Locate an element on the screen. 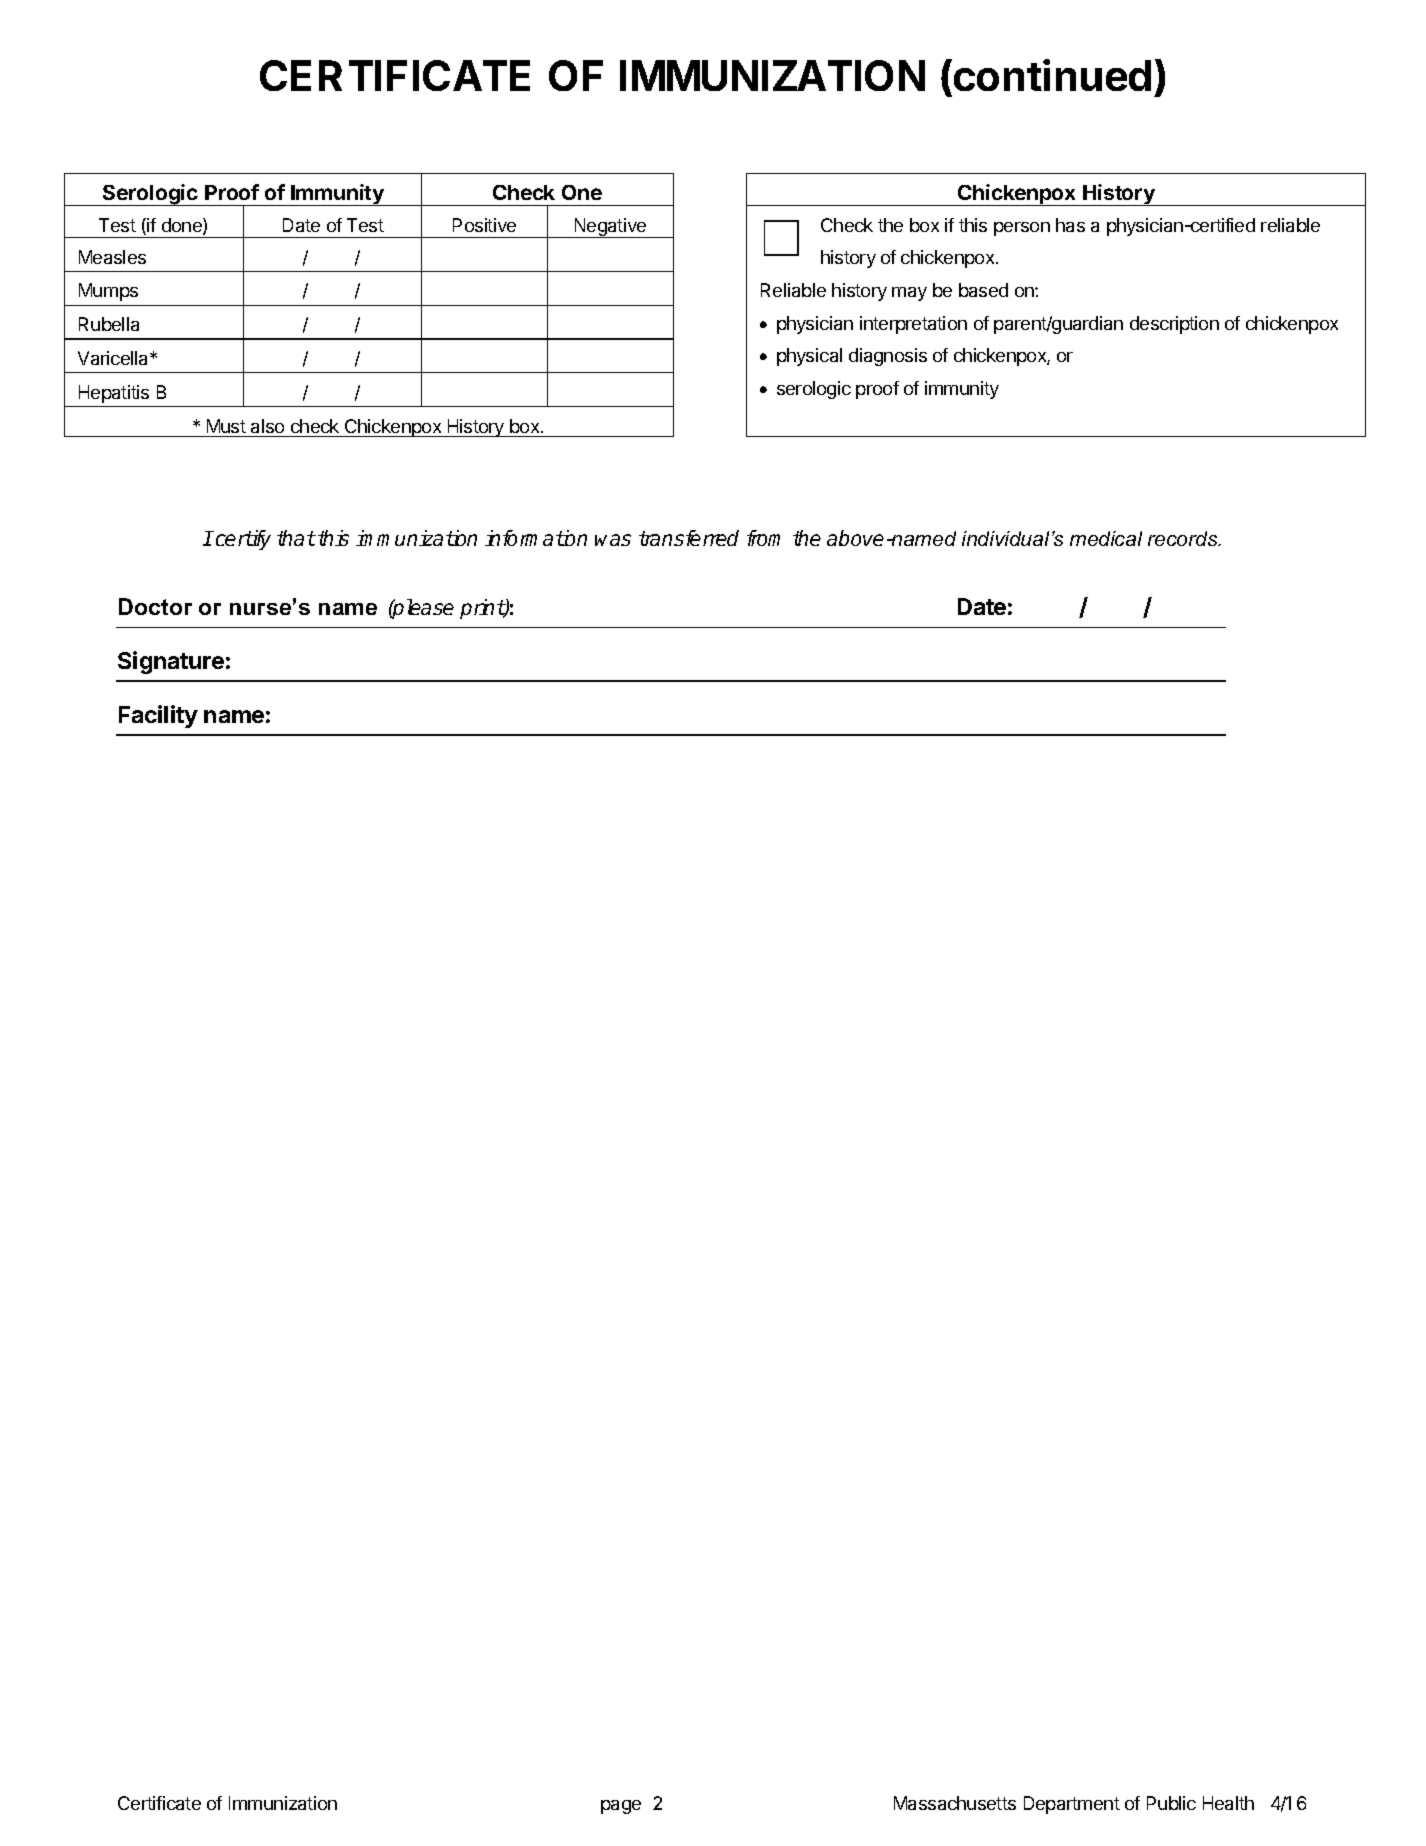 This screenshot has height=1846, width=1426. Facility is located at coordinates (158, 716).
